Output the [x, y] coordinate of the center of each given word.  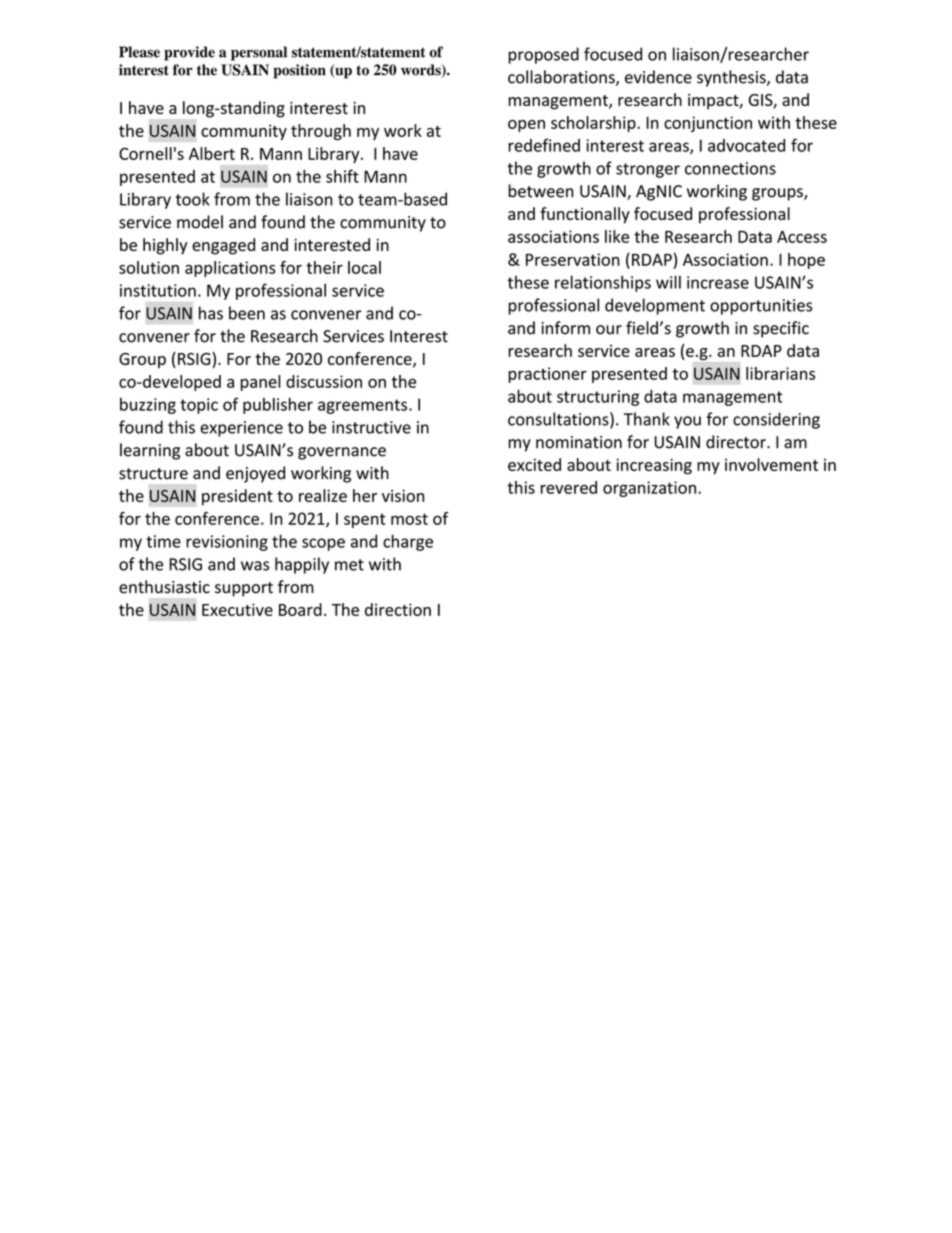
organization [651, 489]
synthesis [732, 78]
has [211, 313]
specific [781, 329]
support [244, 589]
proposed [543, 55]
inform [565, 328]
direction [398, 609]
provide [189, 53]
